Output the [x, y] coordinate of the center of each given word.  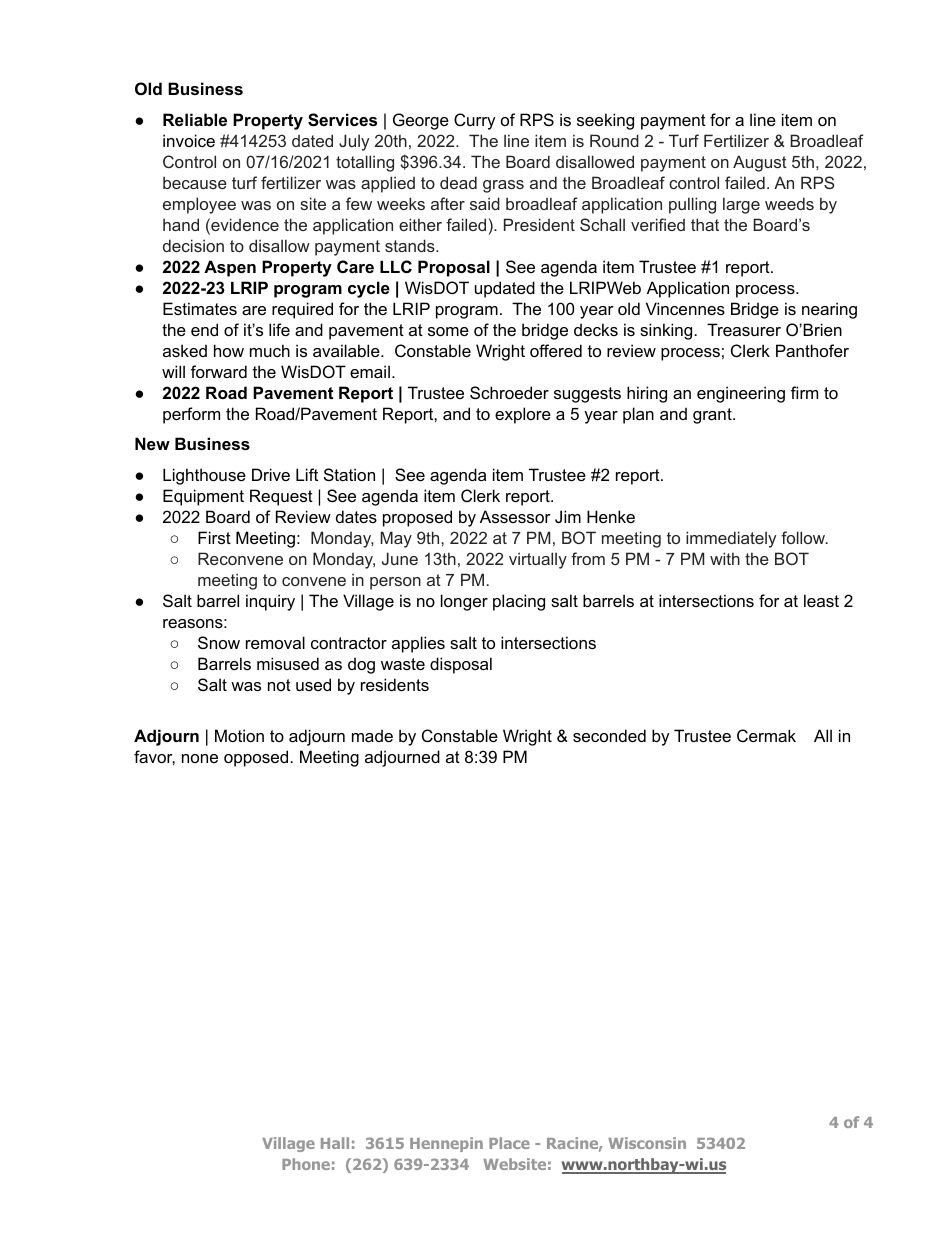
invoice [189, 140]
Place [509, 1143]
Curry [475, 121]
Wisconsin [647, 1143]
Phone [306, 1164]
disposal [461, 665]
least [821, 600]
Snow [219, 642]
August [760, 163]
